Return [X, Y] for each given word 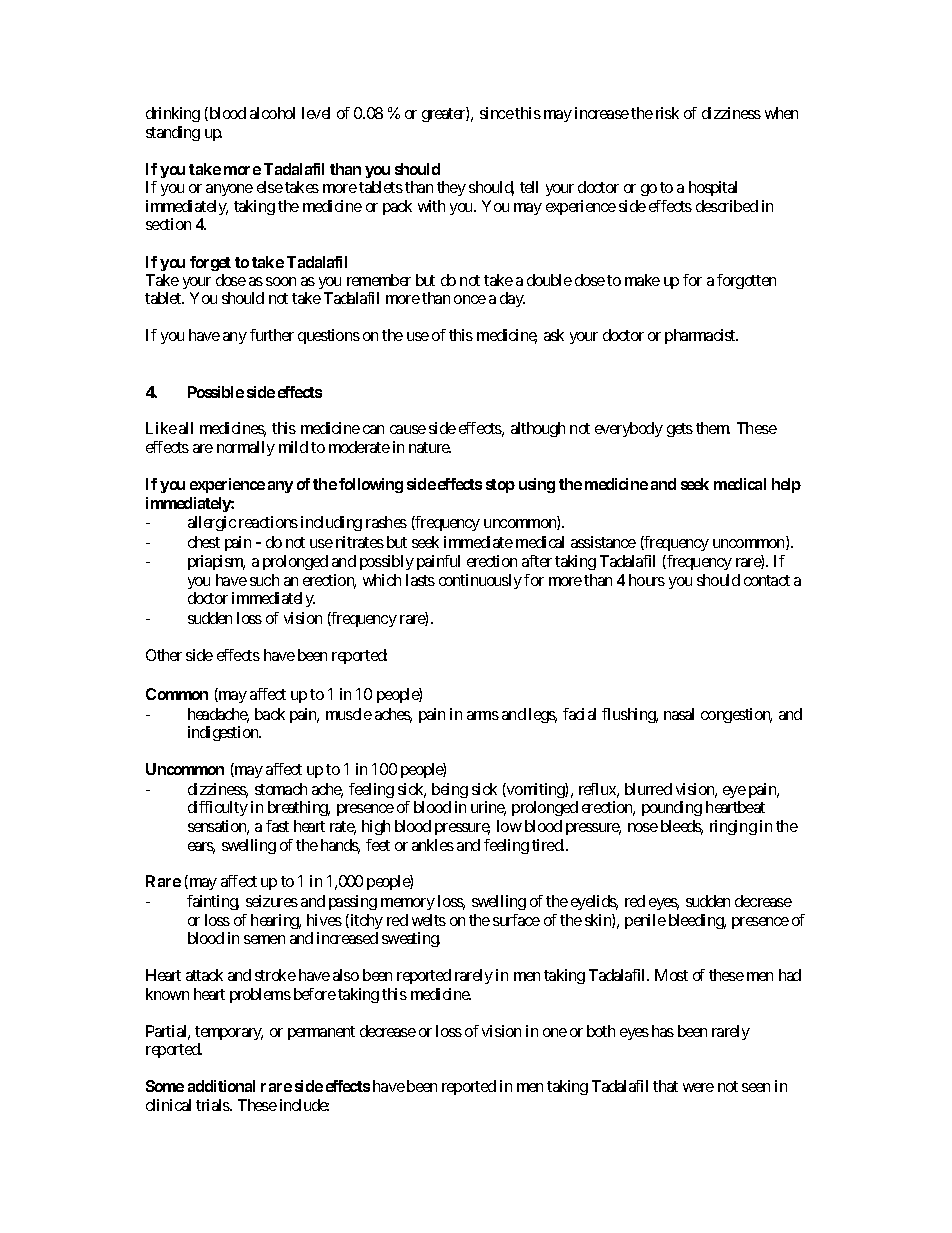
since [497, 113]
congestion [736, 715]
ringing [733, 827]
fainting [213, 902]
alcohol [272, 113]
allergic [212, 523]
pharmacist [701, 336]
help [786, 485]
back [270, 714]
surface [516, 920]
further [272, 335]
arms [483, 715]
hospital [713, 188]
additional [221, 1086]
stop [500, 486]
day [512, 299]
